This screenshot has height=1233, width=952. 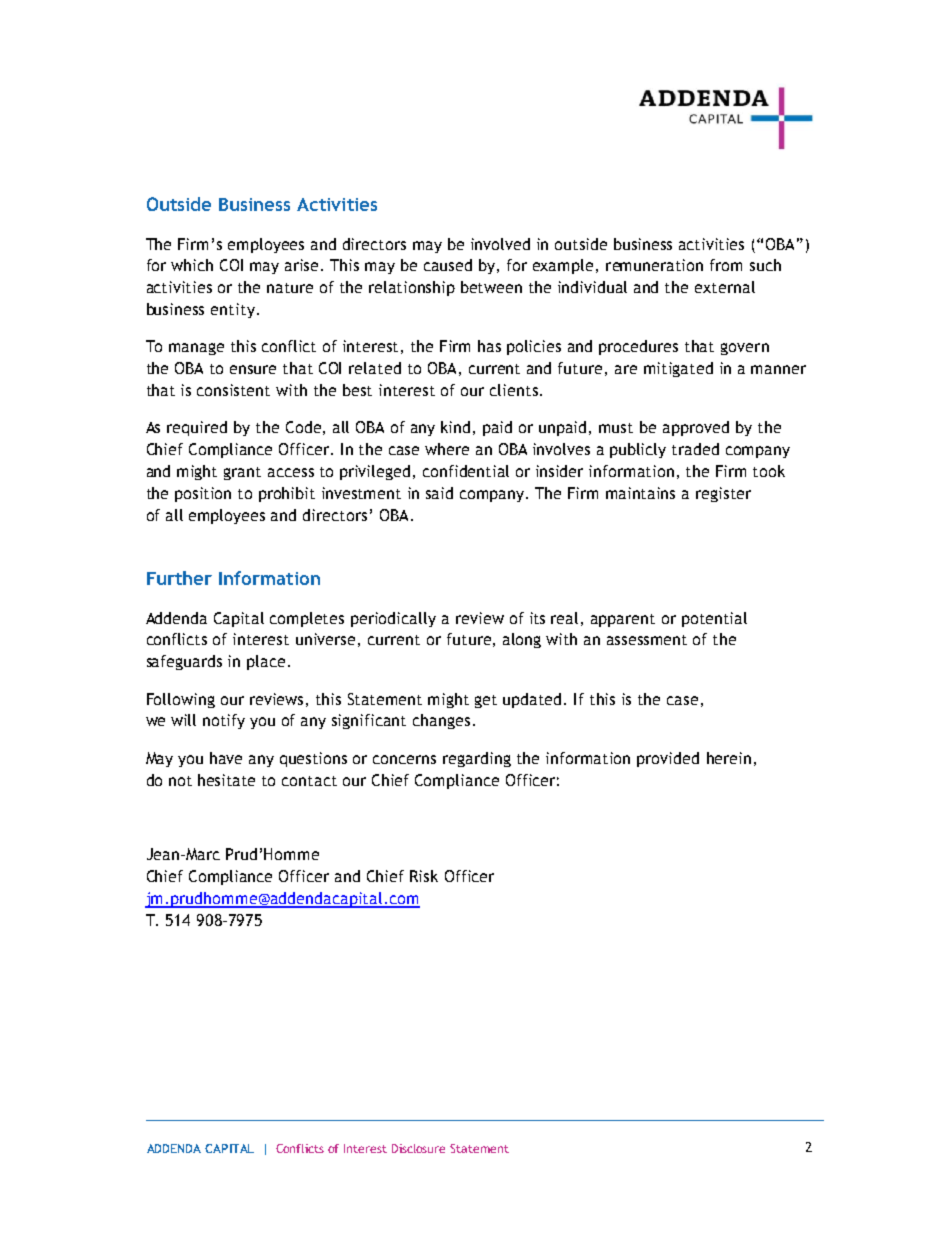 I want to click on Disclosure, so click(x=418, y=1148).
